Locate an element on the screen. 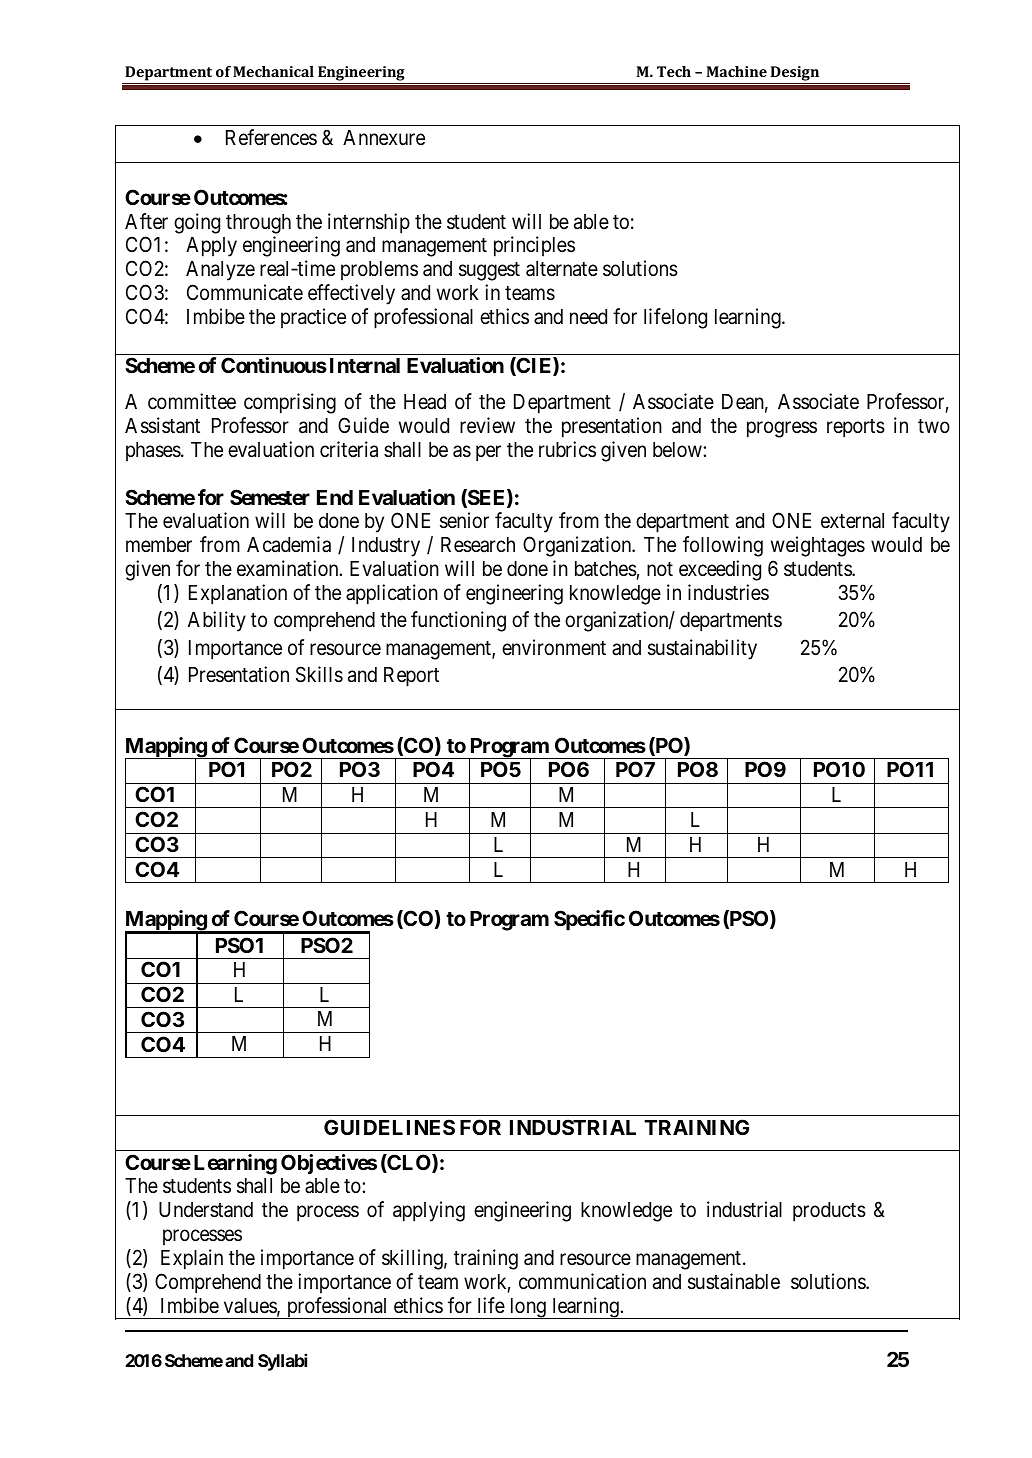 Image resolution: width=1032 pixels, height=1458 pixels. Understand is located at coordinates (206, 1210).
